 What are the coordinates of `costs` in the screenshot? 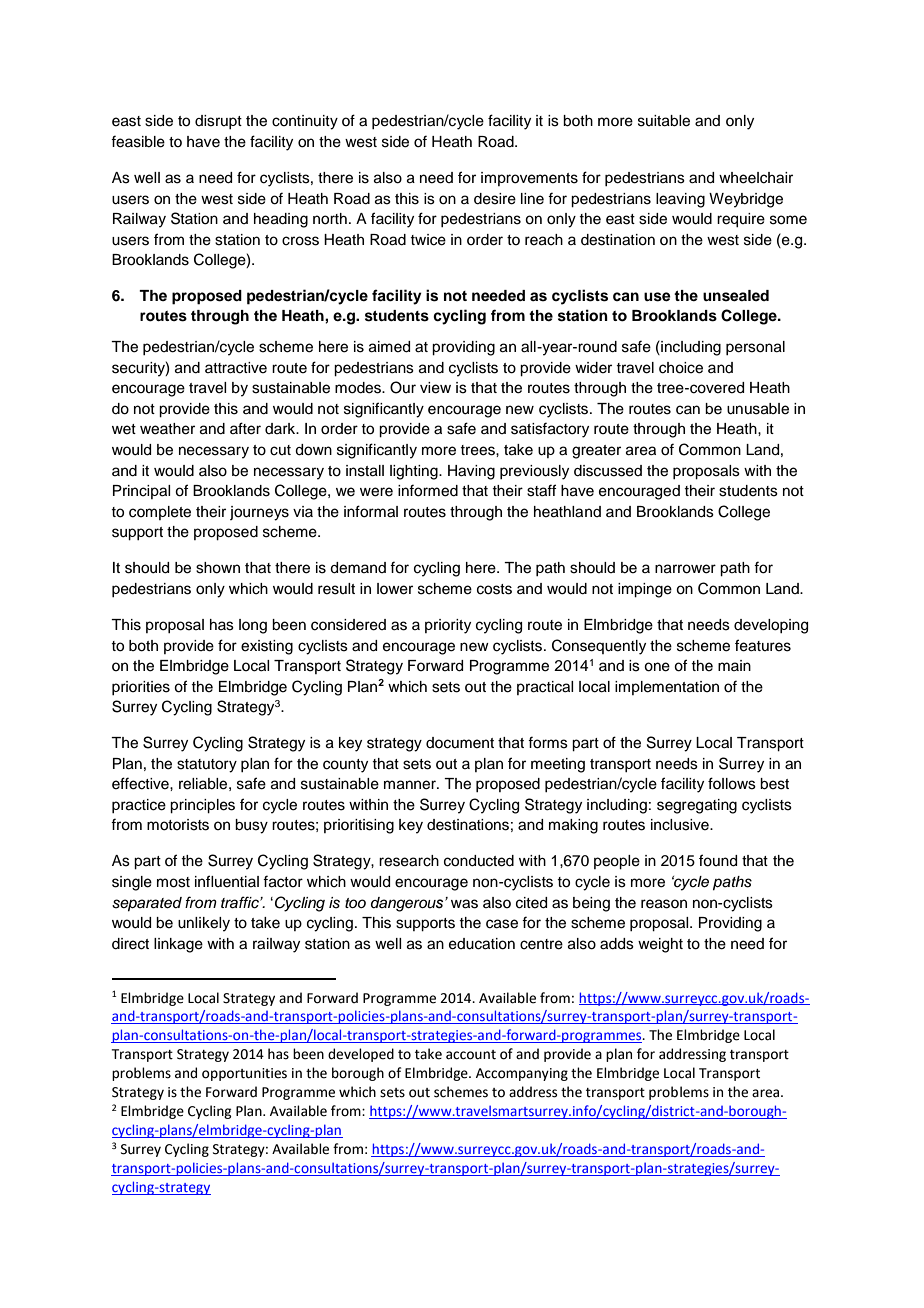 It's located at (494, 589).
